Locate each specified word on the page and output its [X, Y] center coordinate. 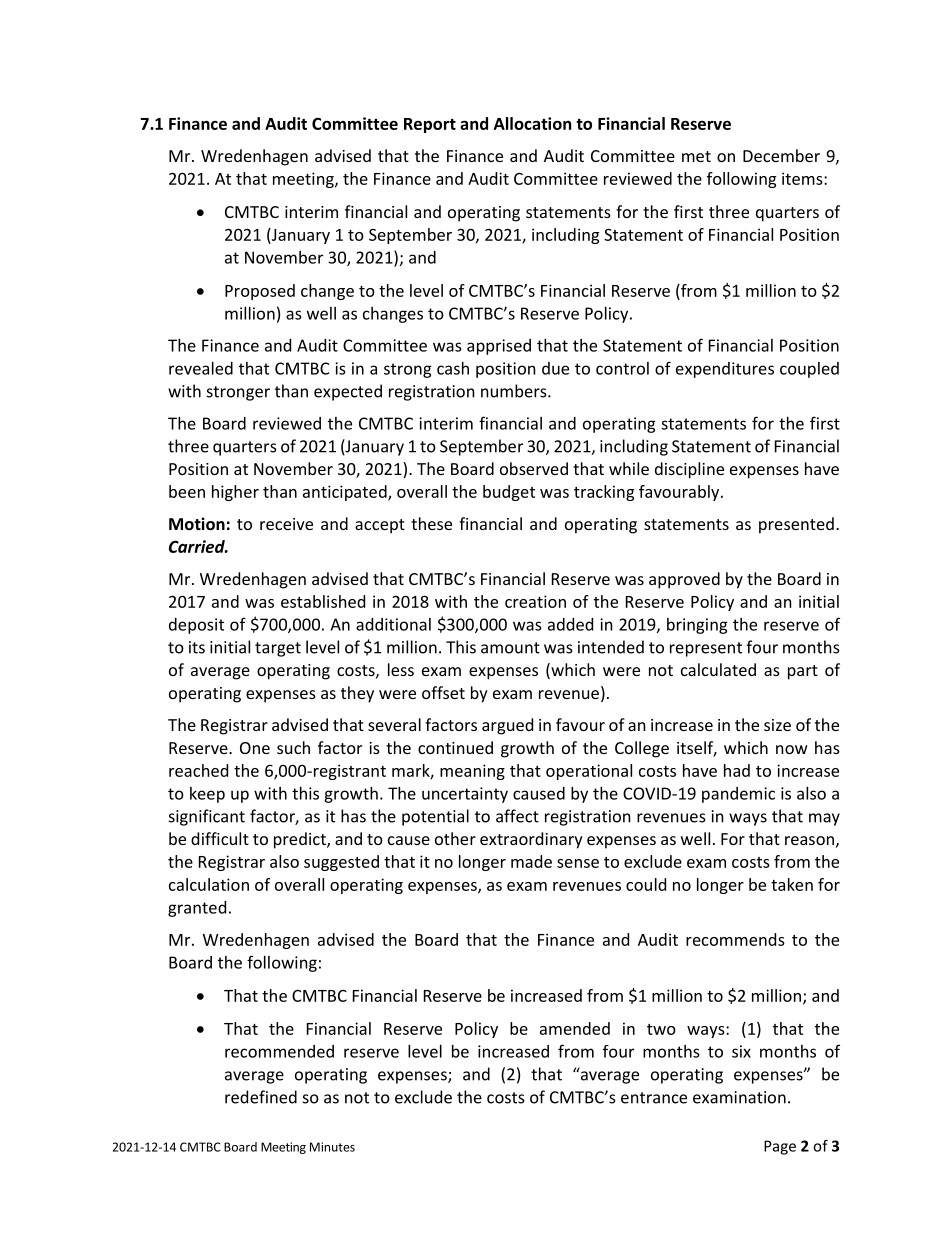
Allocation [532, 123]
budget [509, 493]
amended [575, 1028]
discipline [689, 470]
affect [517, 816]
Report [430, 125]
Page [780, 1147]
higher [235, 493]
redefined [261, 1097]
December [781, 155]
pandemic [738, 795]
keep [207, 795]
